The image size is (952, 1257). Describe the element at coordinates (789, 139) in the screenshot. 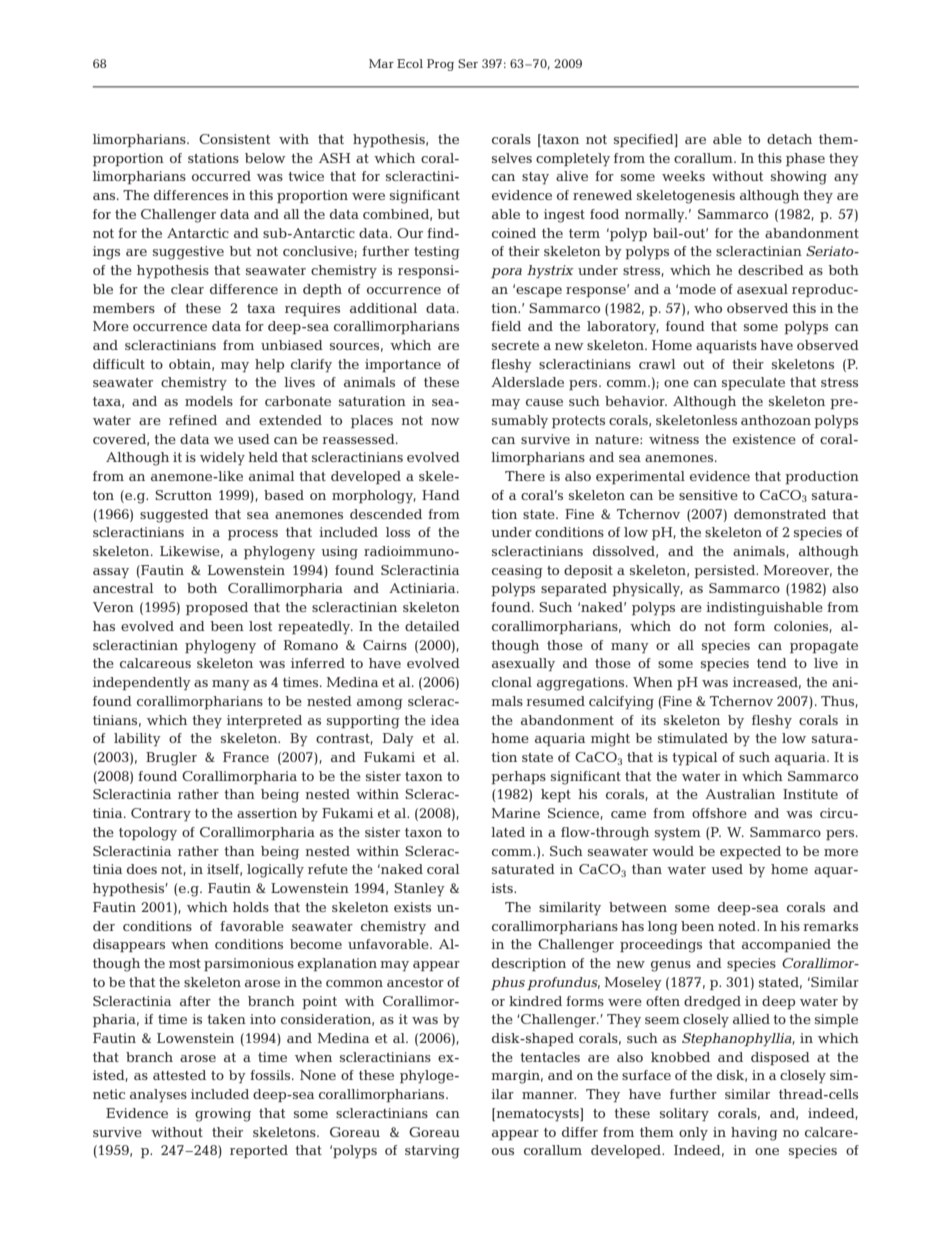

I see `detach` at that location.
